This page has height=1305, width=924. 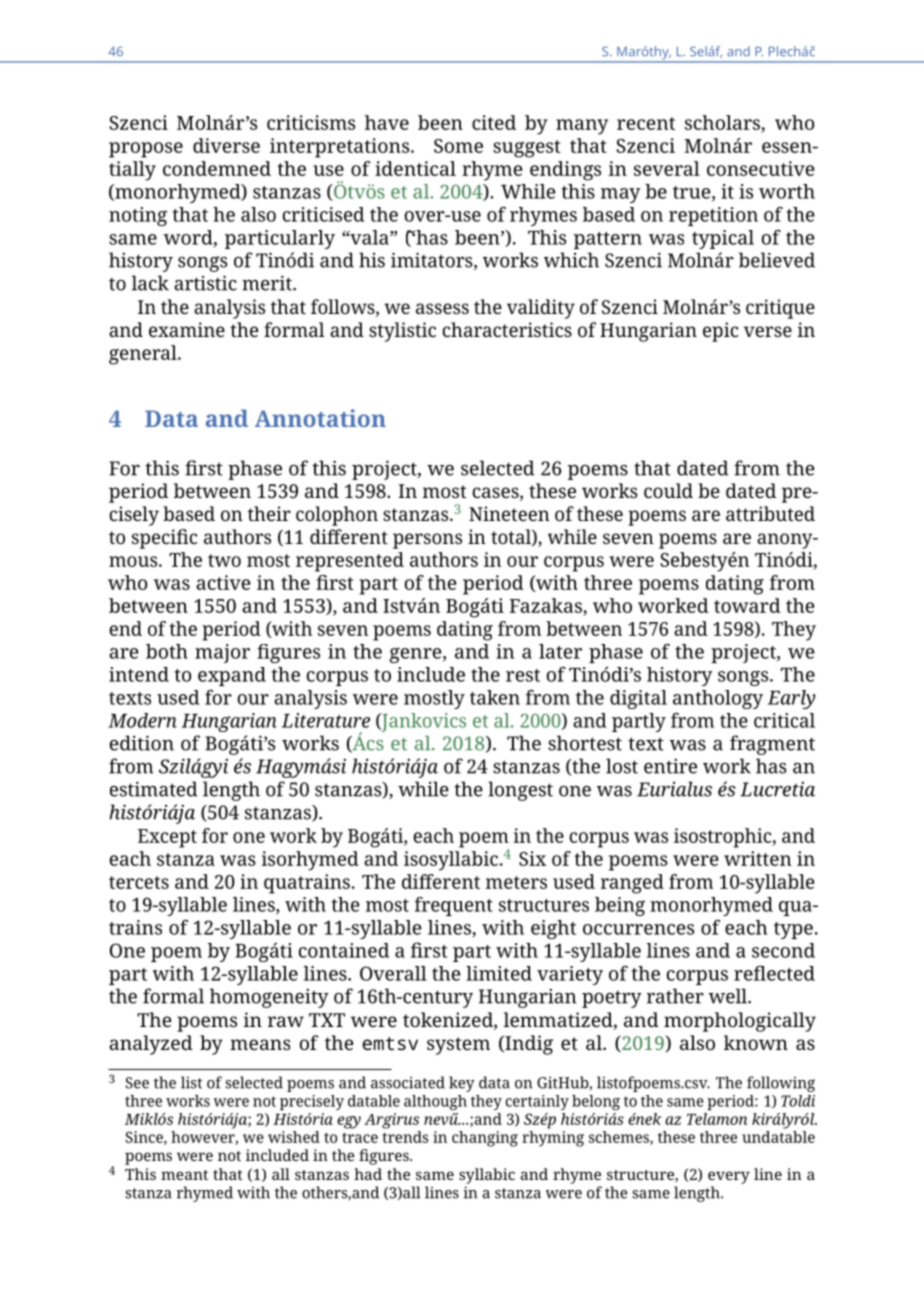 What do you see at coordinates (485, 1139) in the page?
I see `changing` at bounding box center [485, 1139].
